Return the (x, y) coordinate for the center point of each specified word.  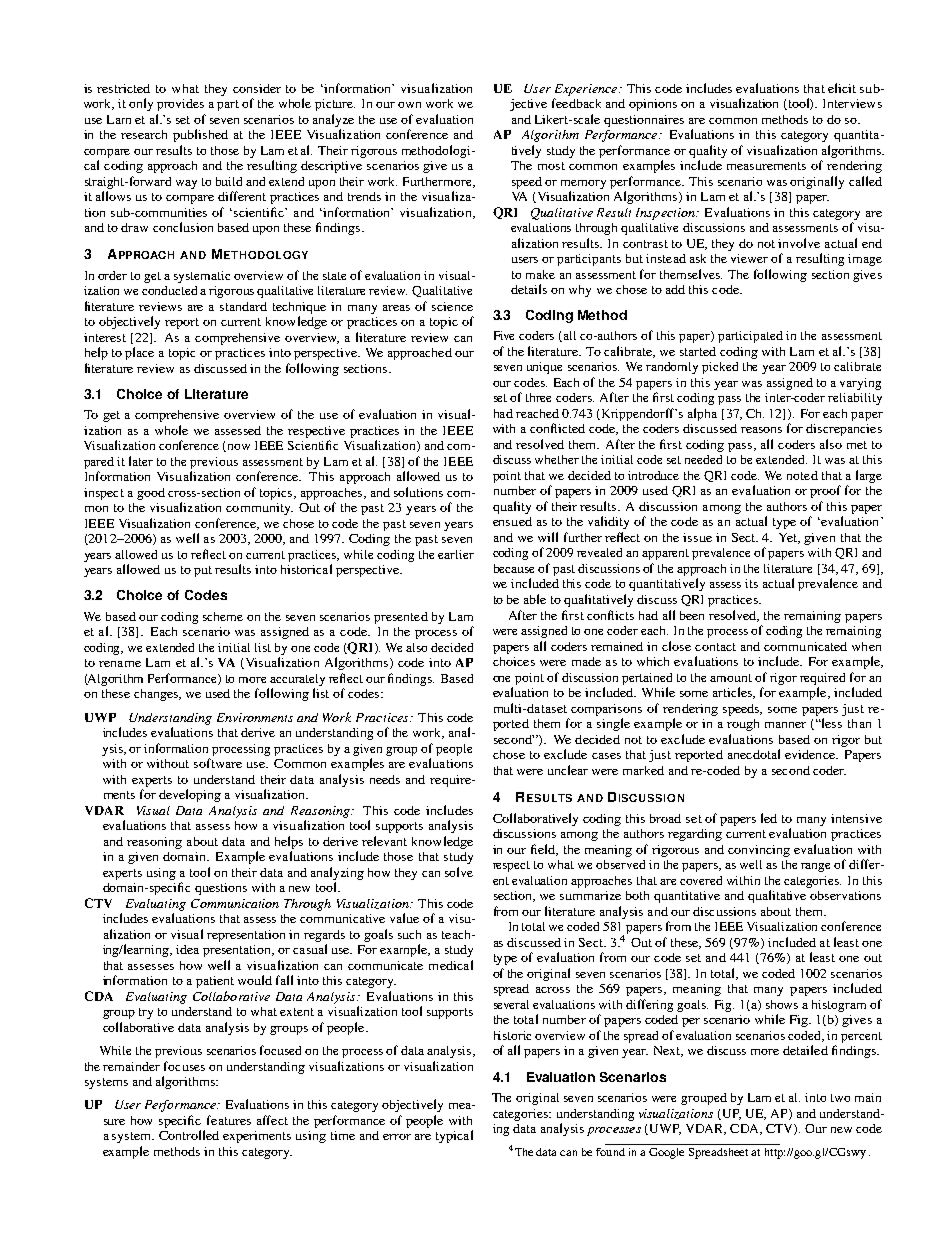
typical (454, 1136)
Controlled (189, 1135)
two (840, 1098)
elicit (842, 88)
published (200, 135)
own (409, 105)
